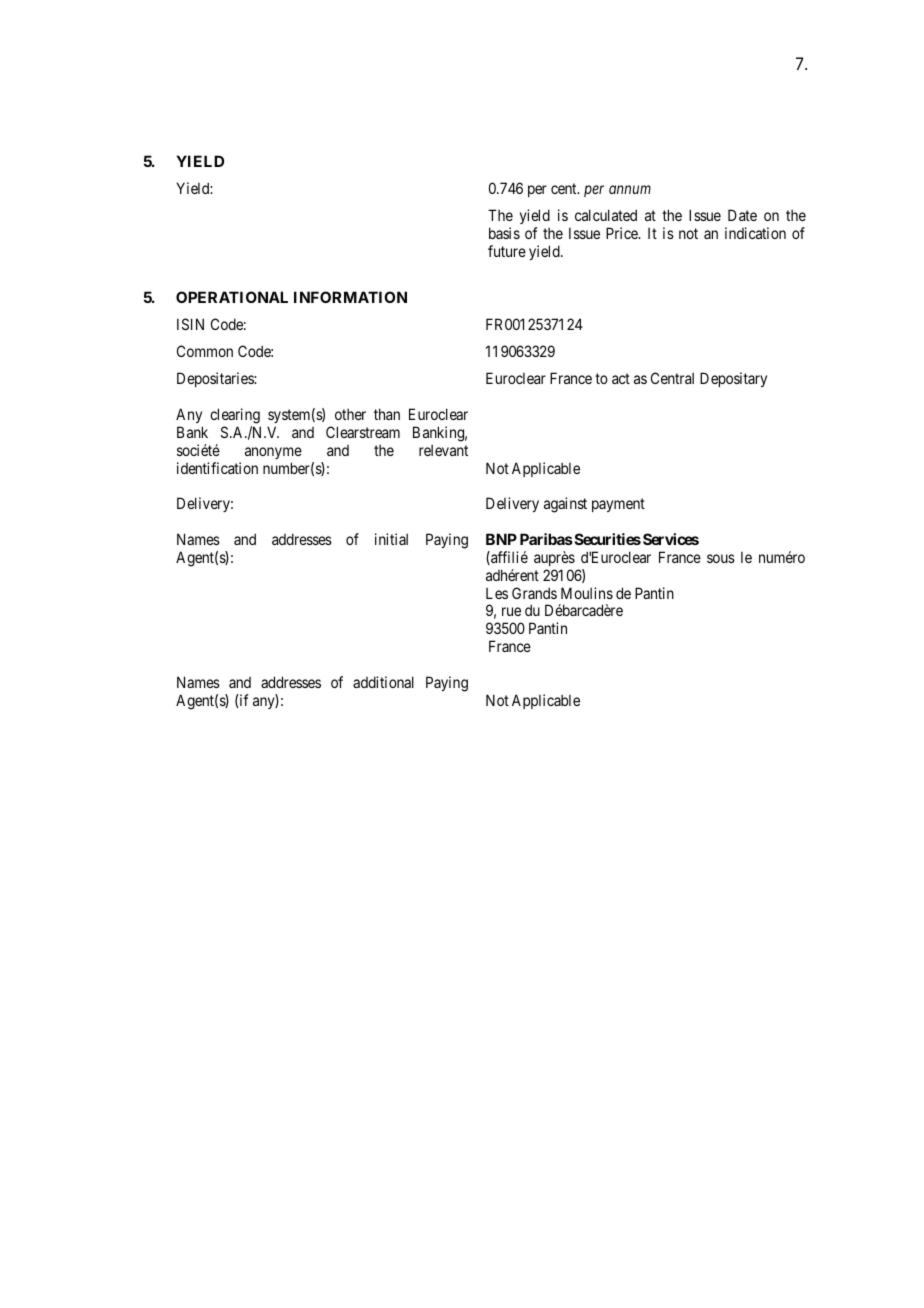 The width and height of the screenshot is (924, 1308). Describe the element at coordinates (497, 593) in the screenshot. I see `Les` at that location.
